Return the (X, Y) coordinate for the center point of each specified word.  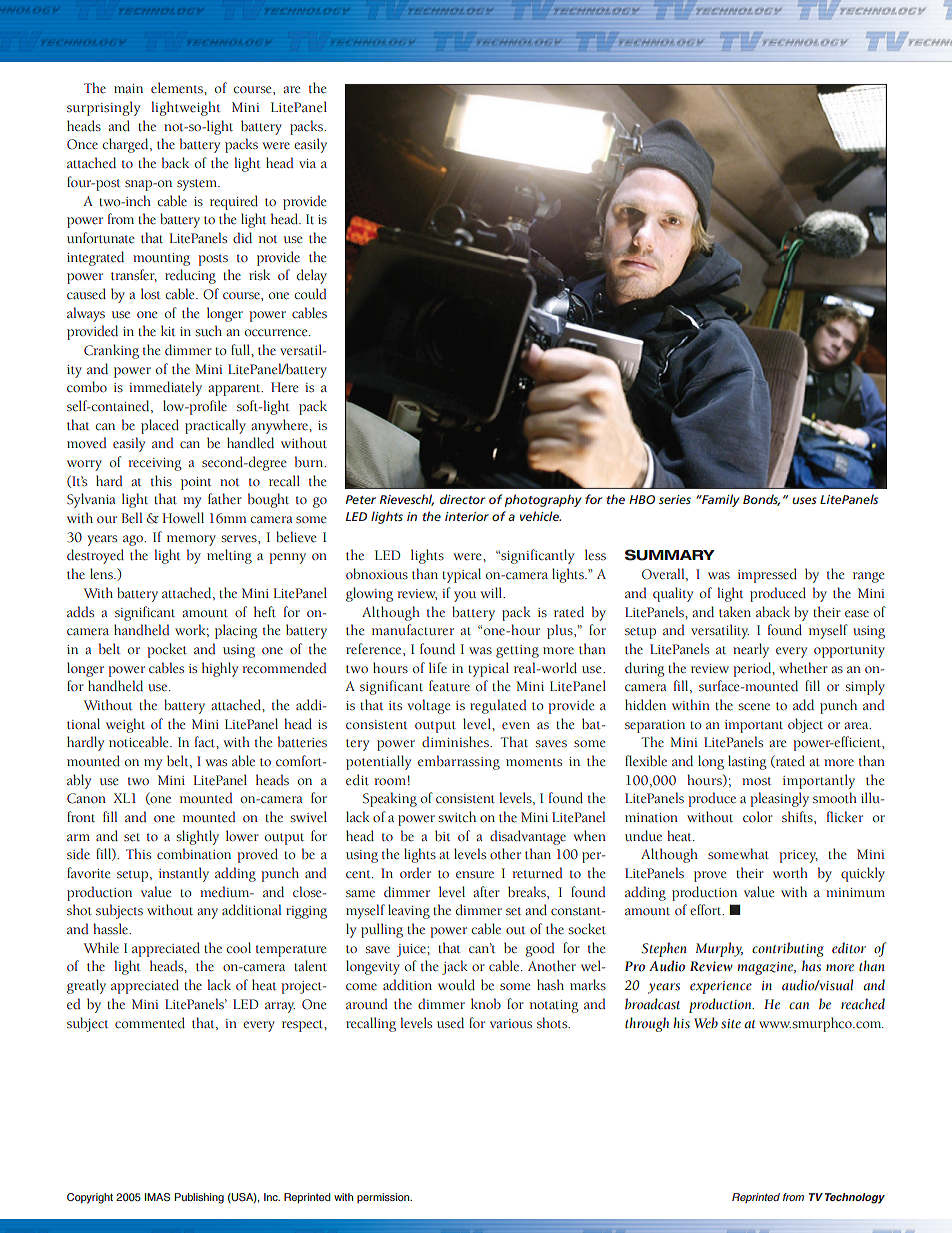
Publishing (199, 1198)
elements (178, 87)
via (307, 163)
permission (384, 1198)
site (731, 1024)
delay (312, 276)
